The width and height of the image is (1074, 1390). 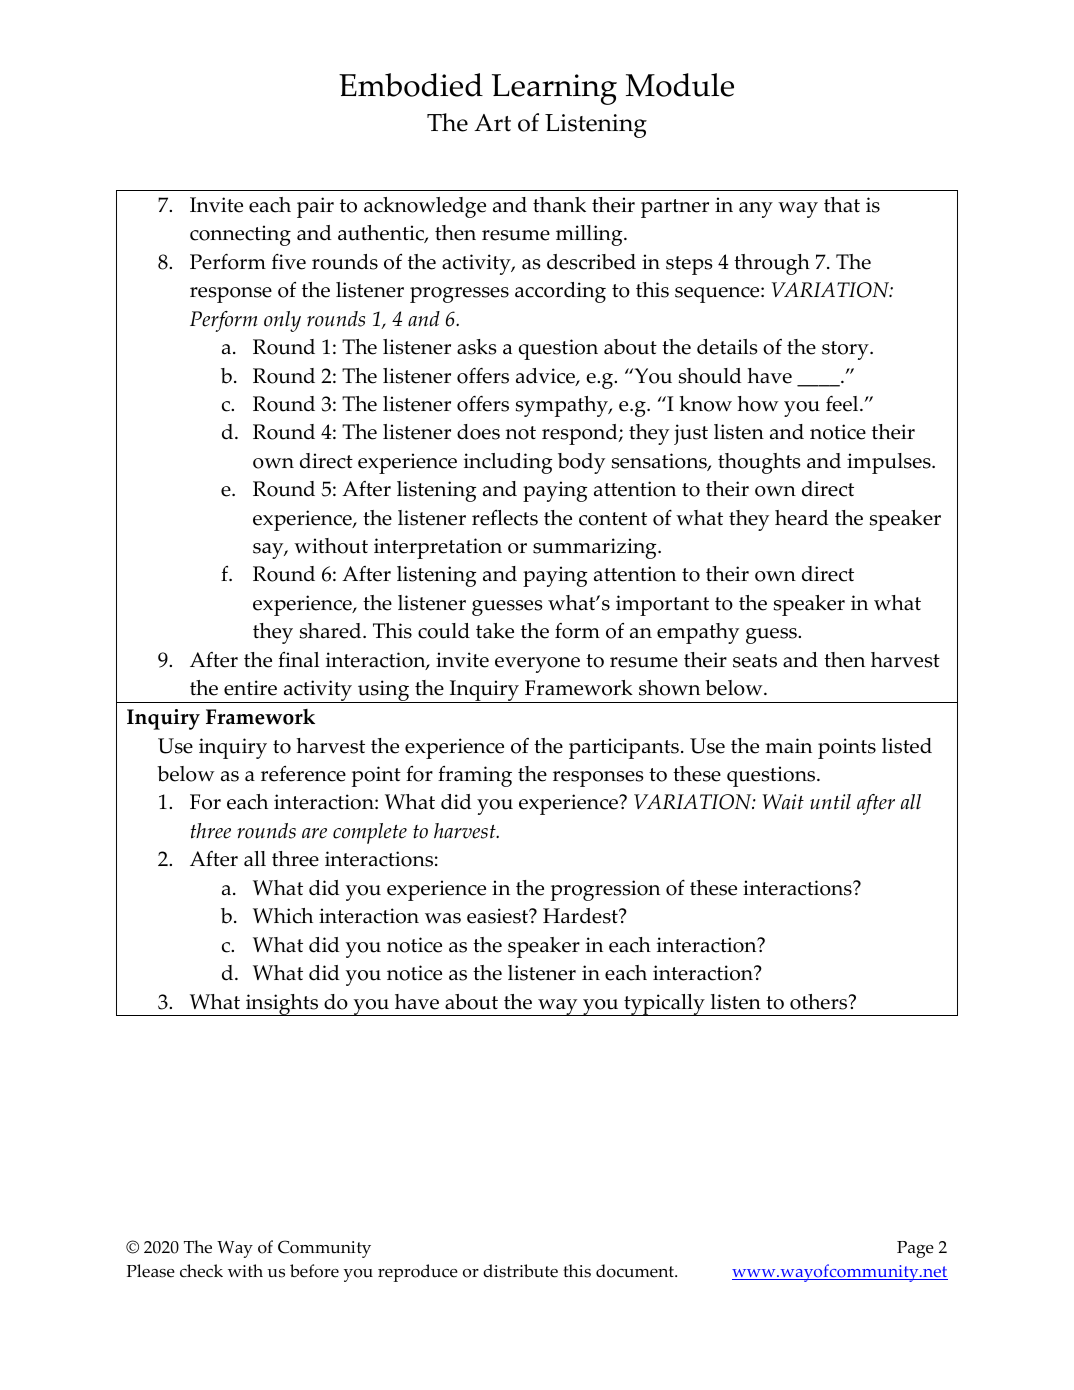 I want to click on Learning, so click(x=554, y=89).
